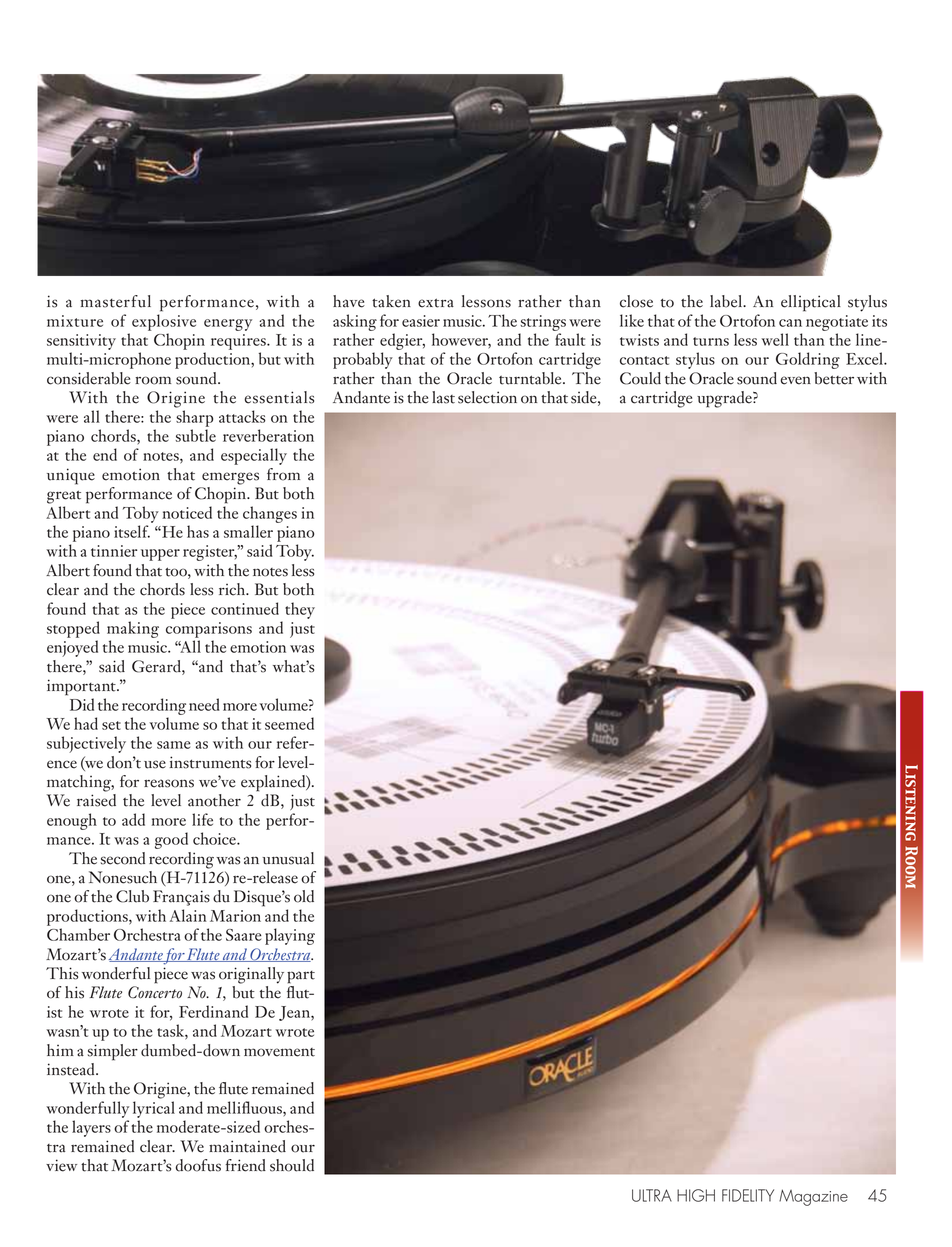 Image resolution: width=952 pixels, height=1247 pixels. Describe the element at coordinates (301, 977) in the page. I see `part` at that location.
